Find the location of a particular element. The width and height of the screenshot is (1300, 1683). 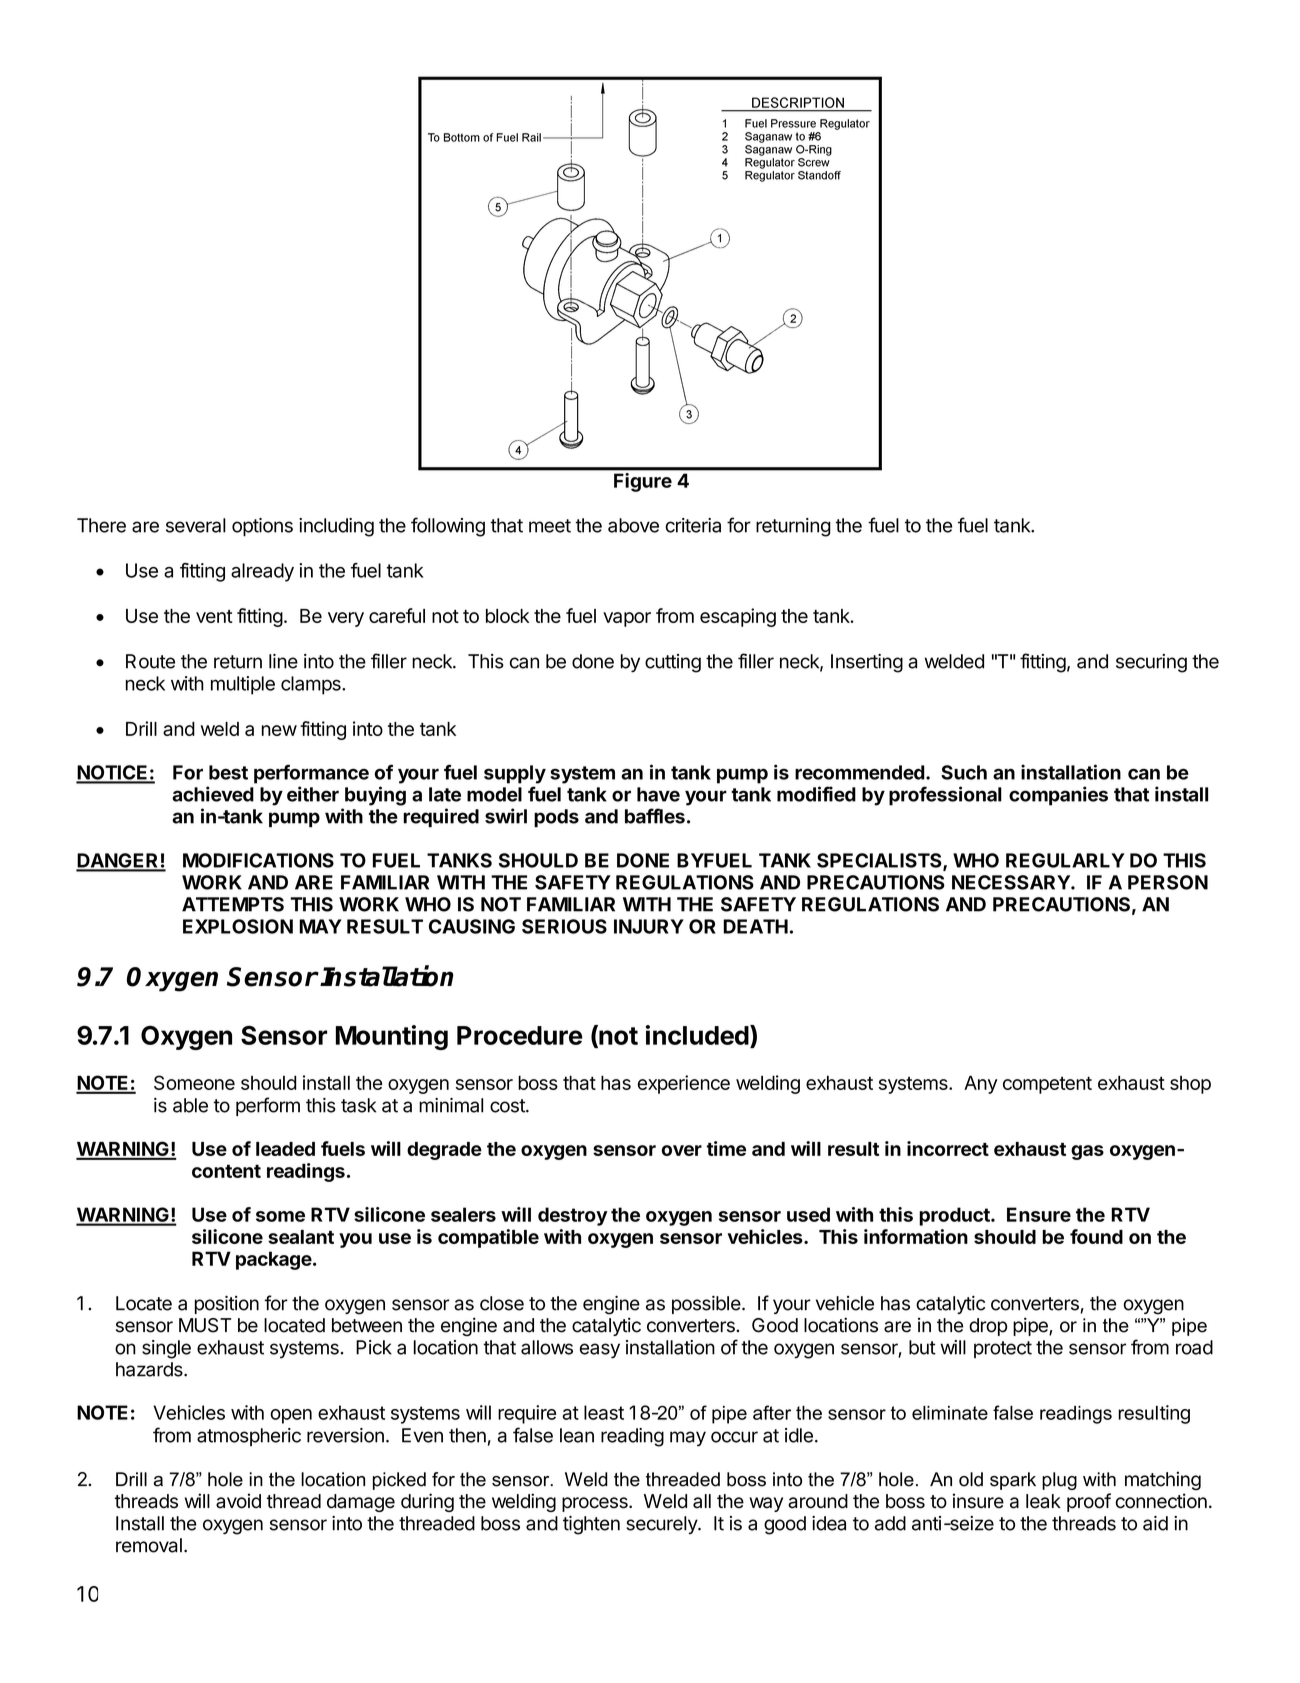

above is located at coordinates (633, 525).
